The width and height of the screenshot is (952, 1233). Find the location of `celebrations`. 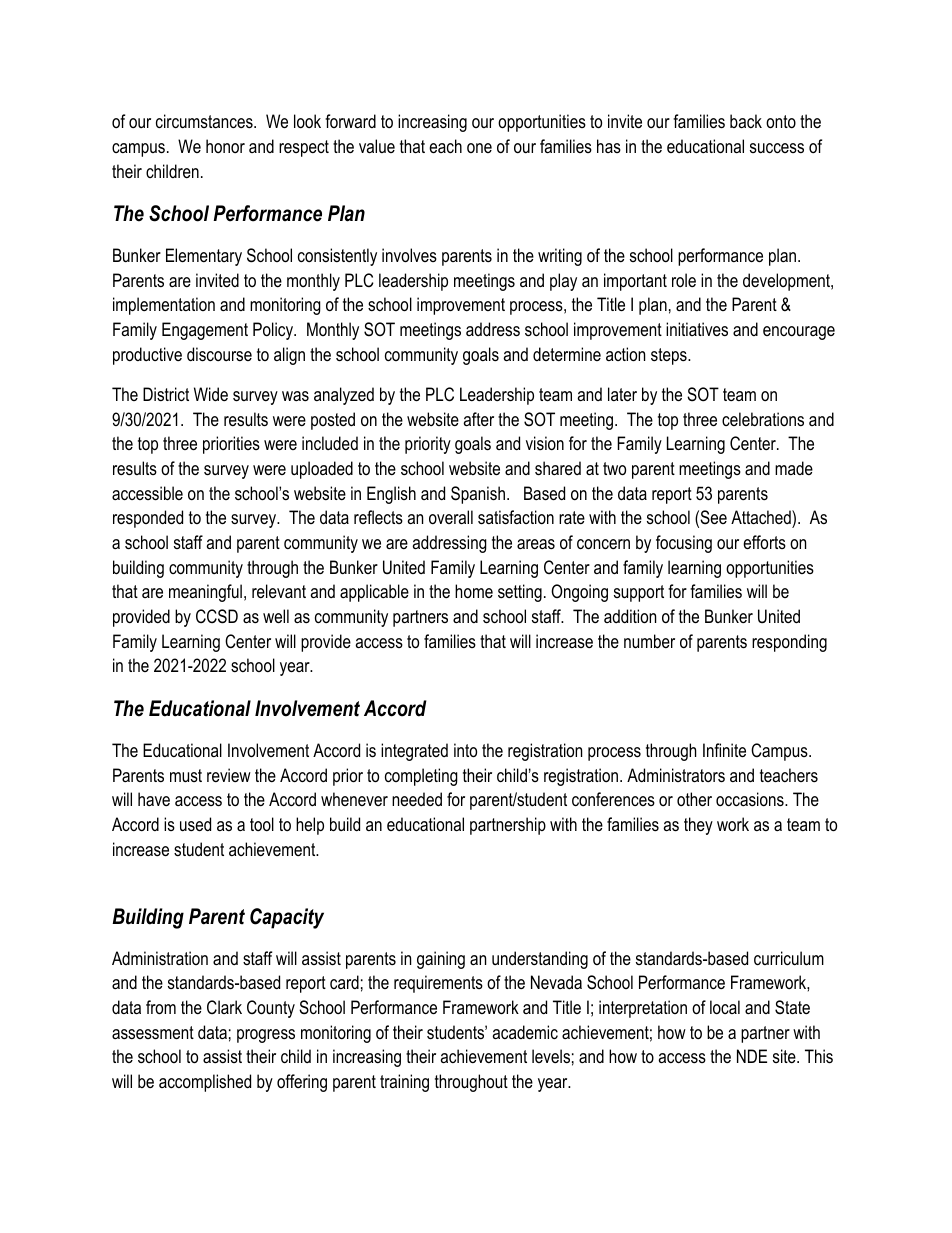

celebrations is located at coordinates (763, 419).
